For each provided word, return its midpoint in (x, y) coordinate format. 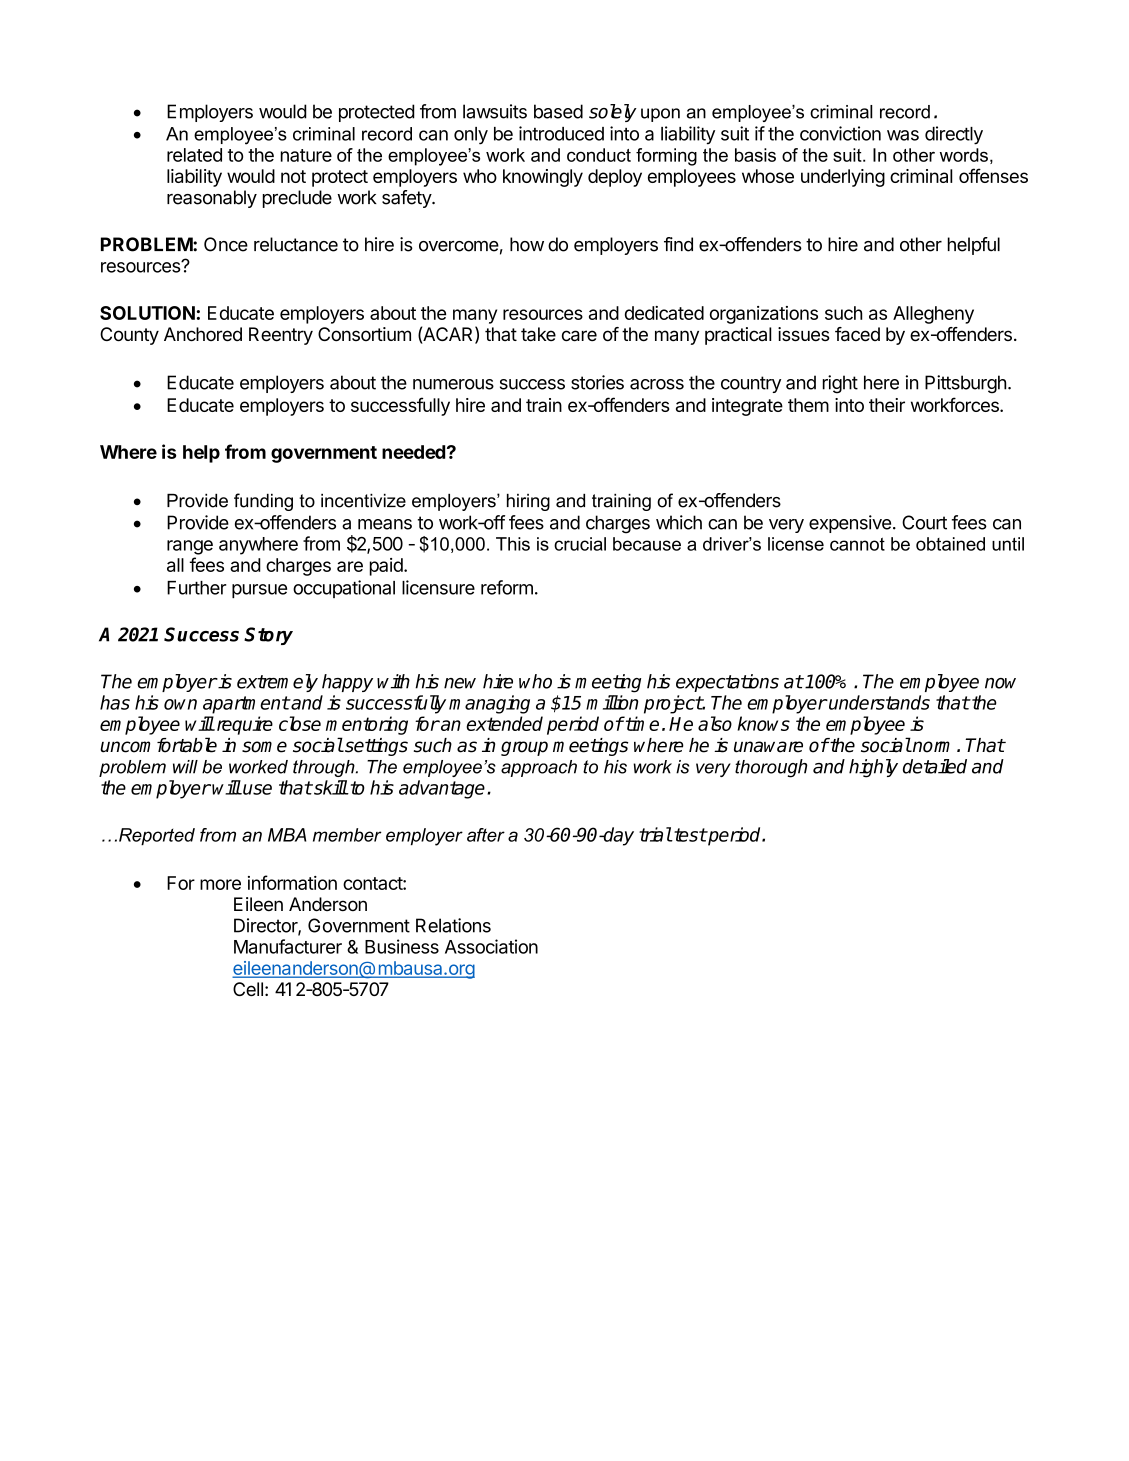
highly (873, 768)
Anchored (203, 334)
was (903, 135)
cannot (857, 544)
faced (857, 334)
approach (539, 768)
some (264, 747)
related (194, 155)
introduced (561, 133)
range (190, 547)
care (579, 336)
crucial (580, 544)
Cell (248, 989)
